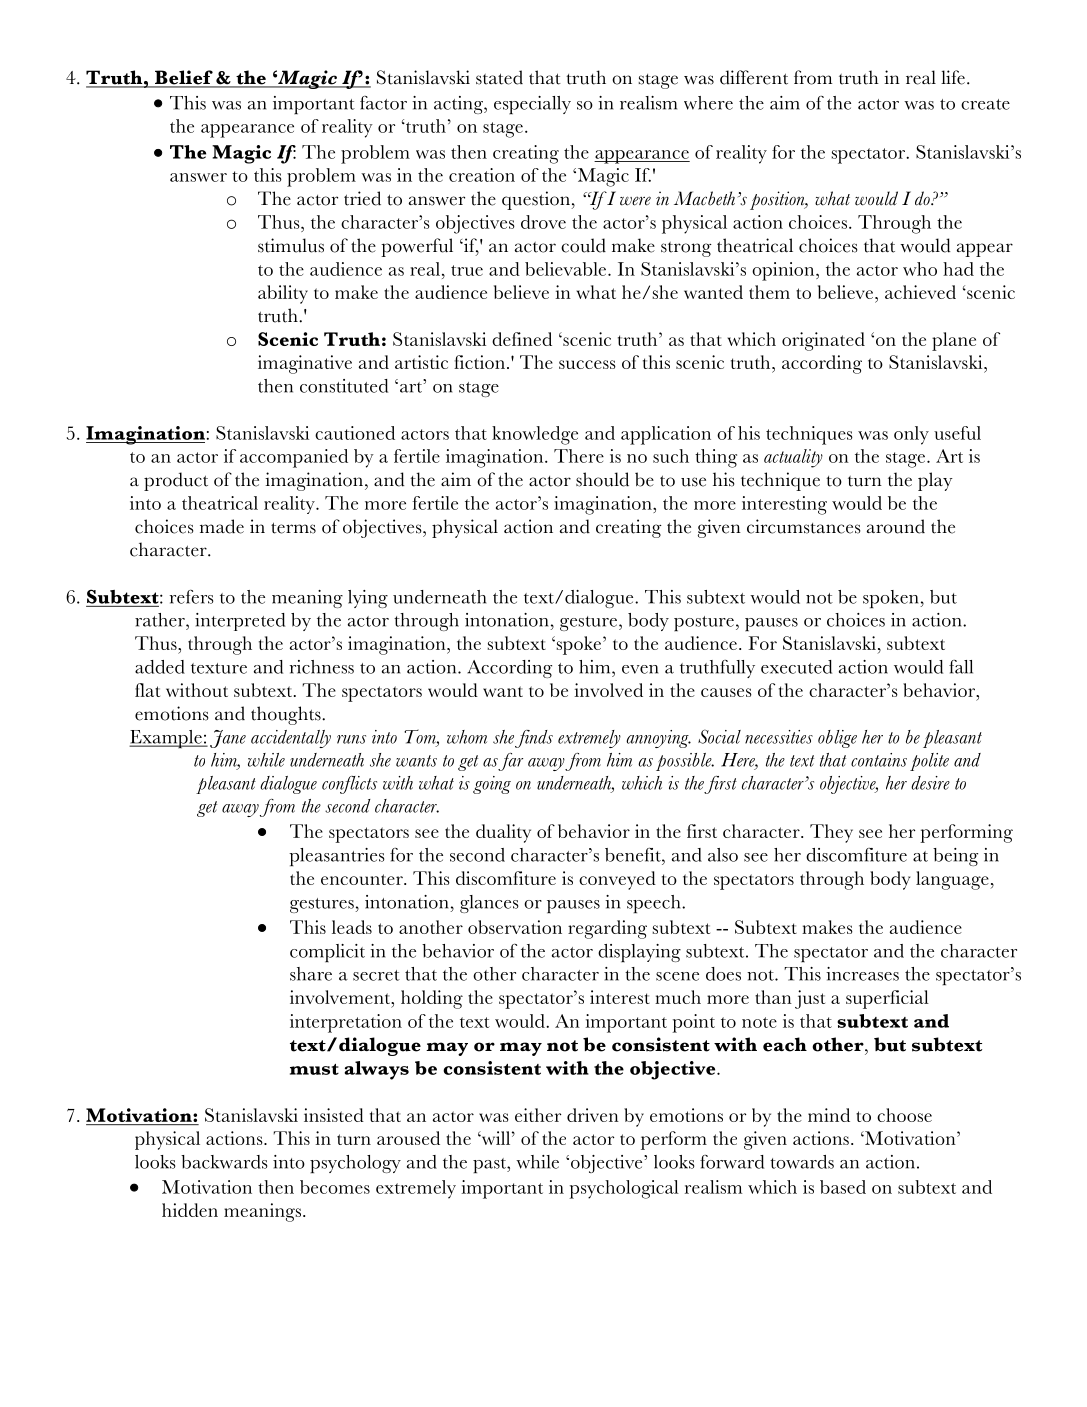  What do you see at coordinates (953, 880) in the document?
I see `language` at bounding box center [953, 880].
